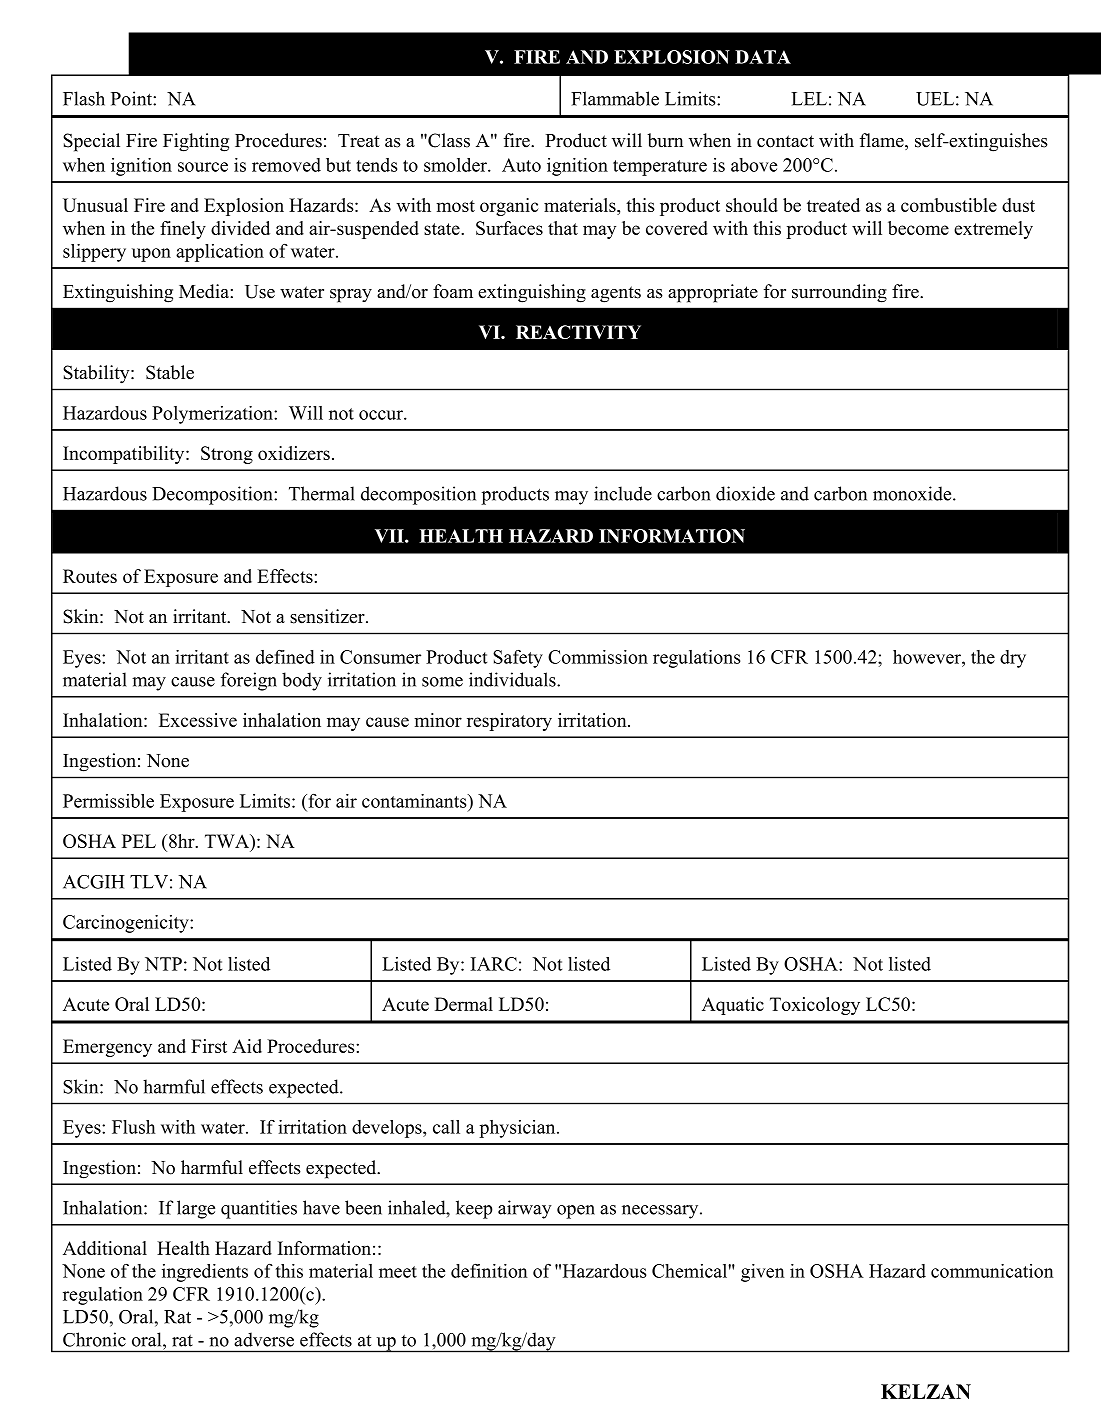 The height and width of the screenshot is (1425, 1101). I want to click on ingredients, so click(205, 1273).
